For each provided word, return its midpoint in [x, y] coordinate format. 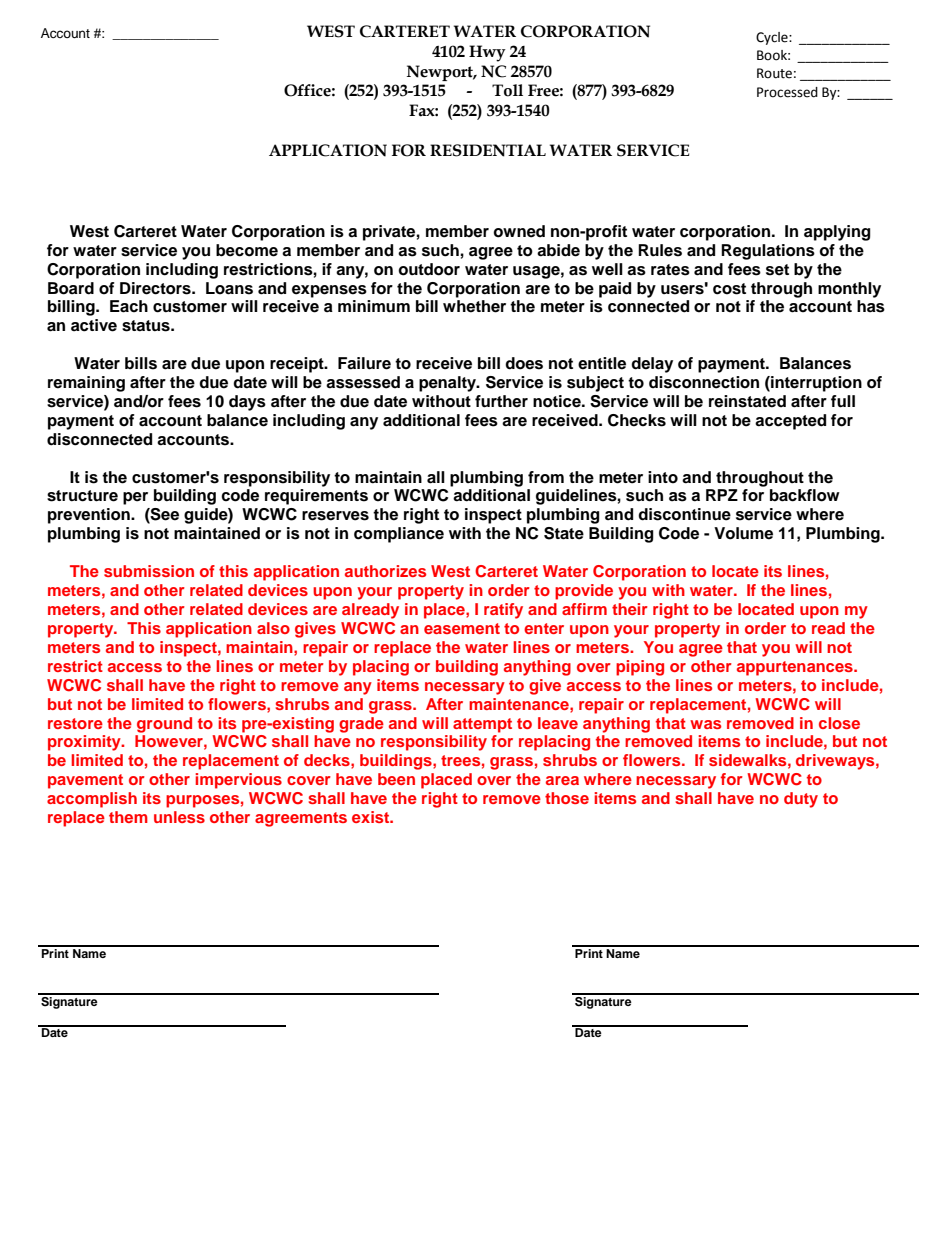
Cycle [773, 38]
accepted [790, 422]
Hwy [487, 53]
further [501, 401]
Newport [441, 73]
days [247, 403]
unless [179, 817]
